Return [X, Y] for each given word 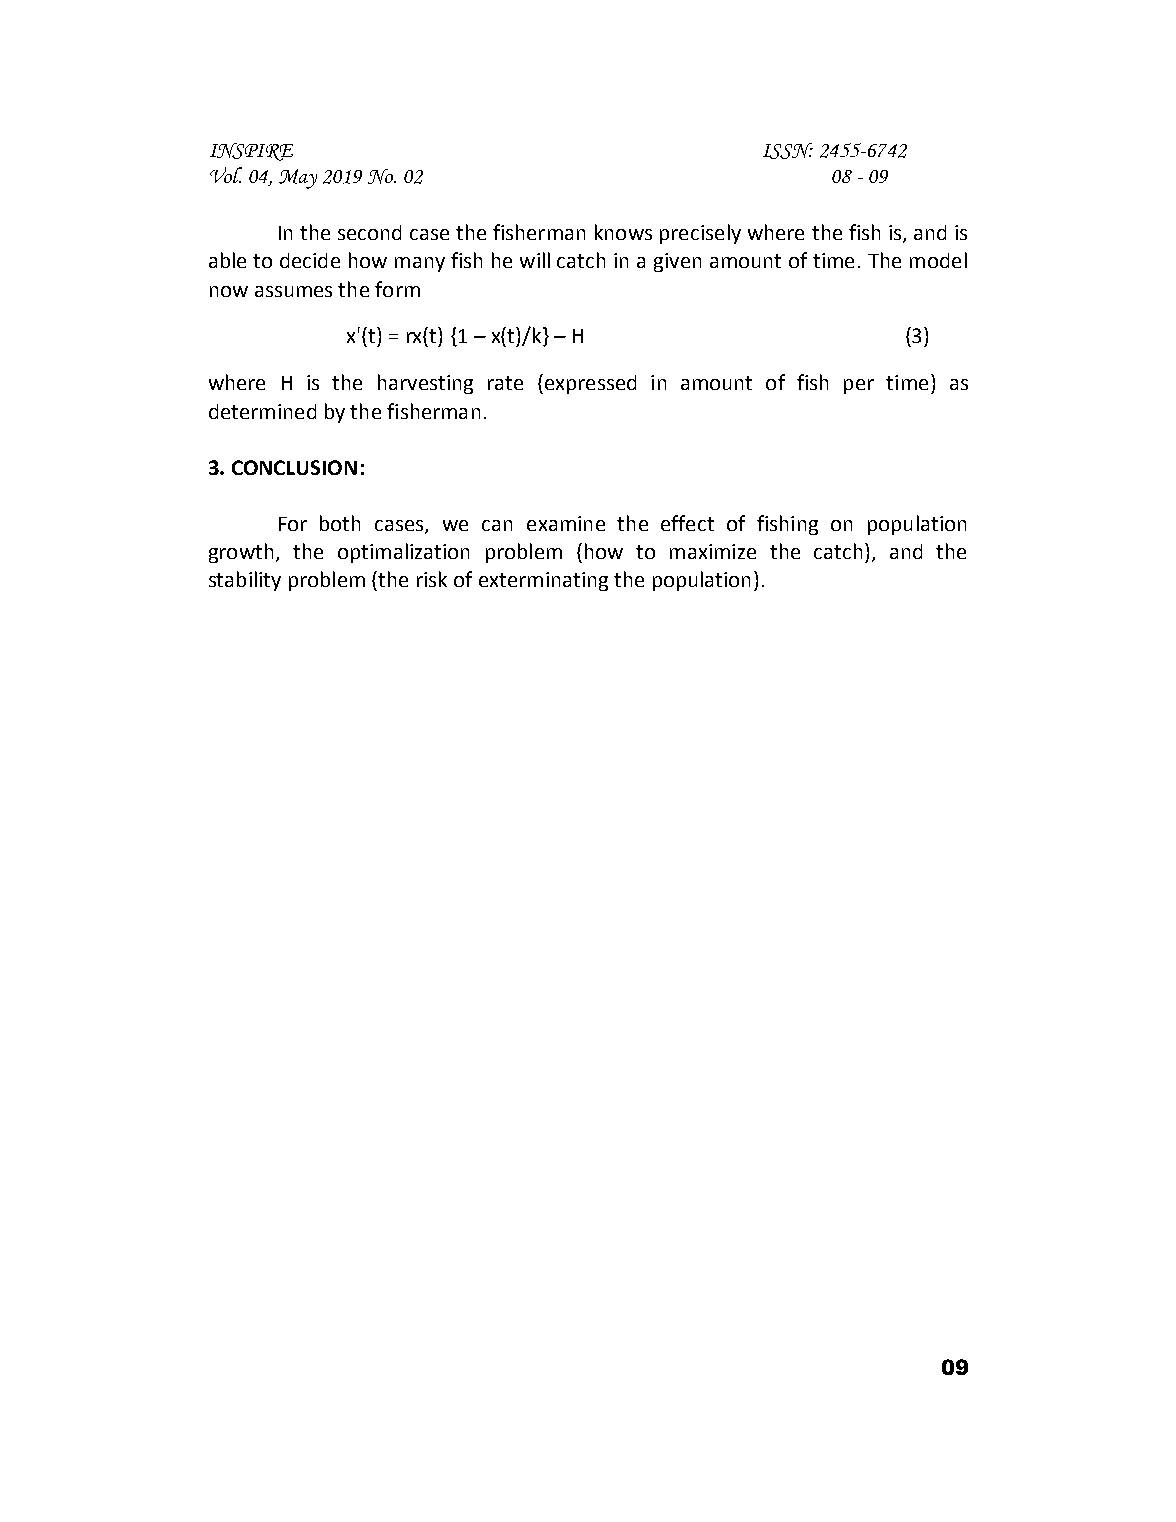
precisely [700, 234]
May [298, 179]
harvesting [425, 384]
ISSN [788, 151]
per [859, 386]
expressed [589, 384]
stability [245, 581]
